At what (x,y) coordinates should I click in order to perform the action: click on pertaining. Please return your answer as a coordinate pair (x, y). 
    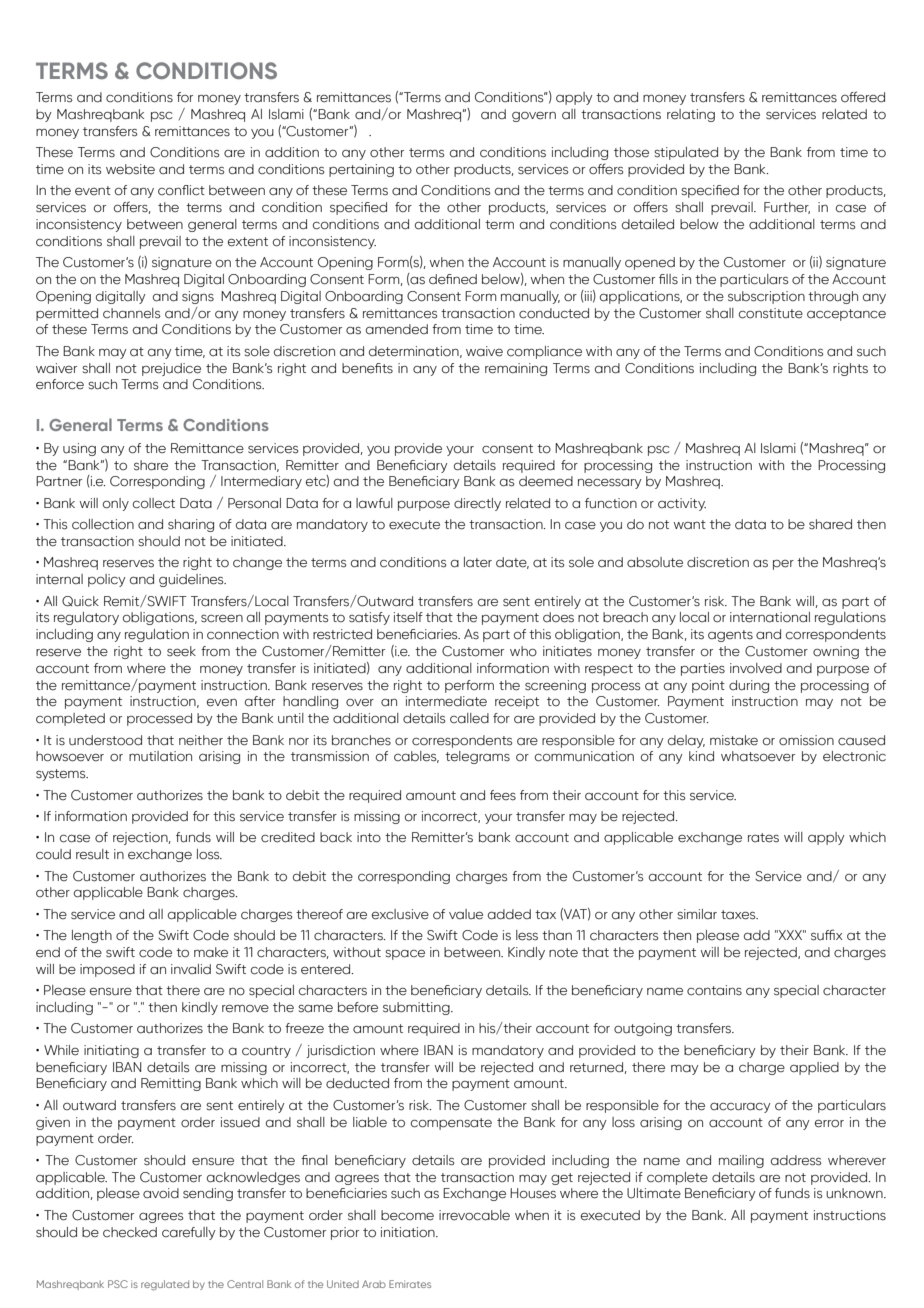
    Looking at the image, I should click on (361, 170).
